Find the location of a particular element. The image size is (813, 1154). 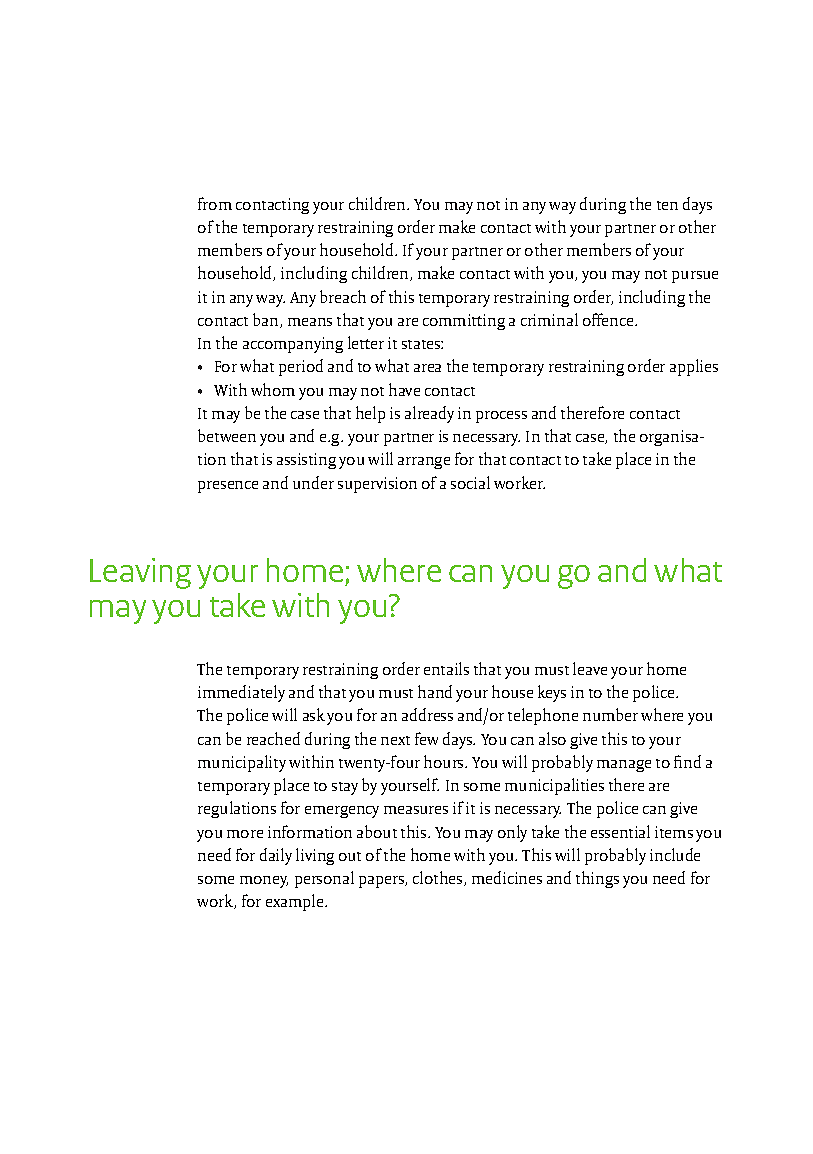

ten is located at coordinates (667, 205).
